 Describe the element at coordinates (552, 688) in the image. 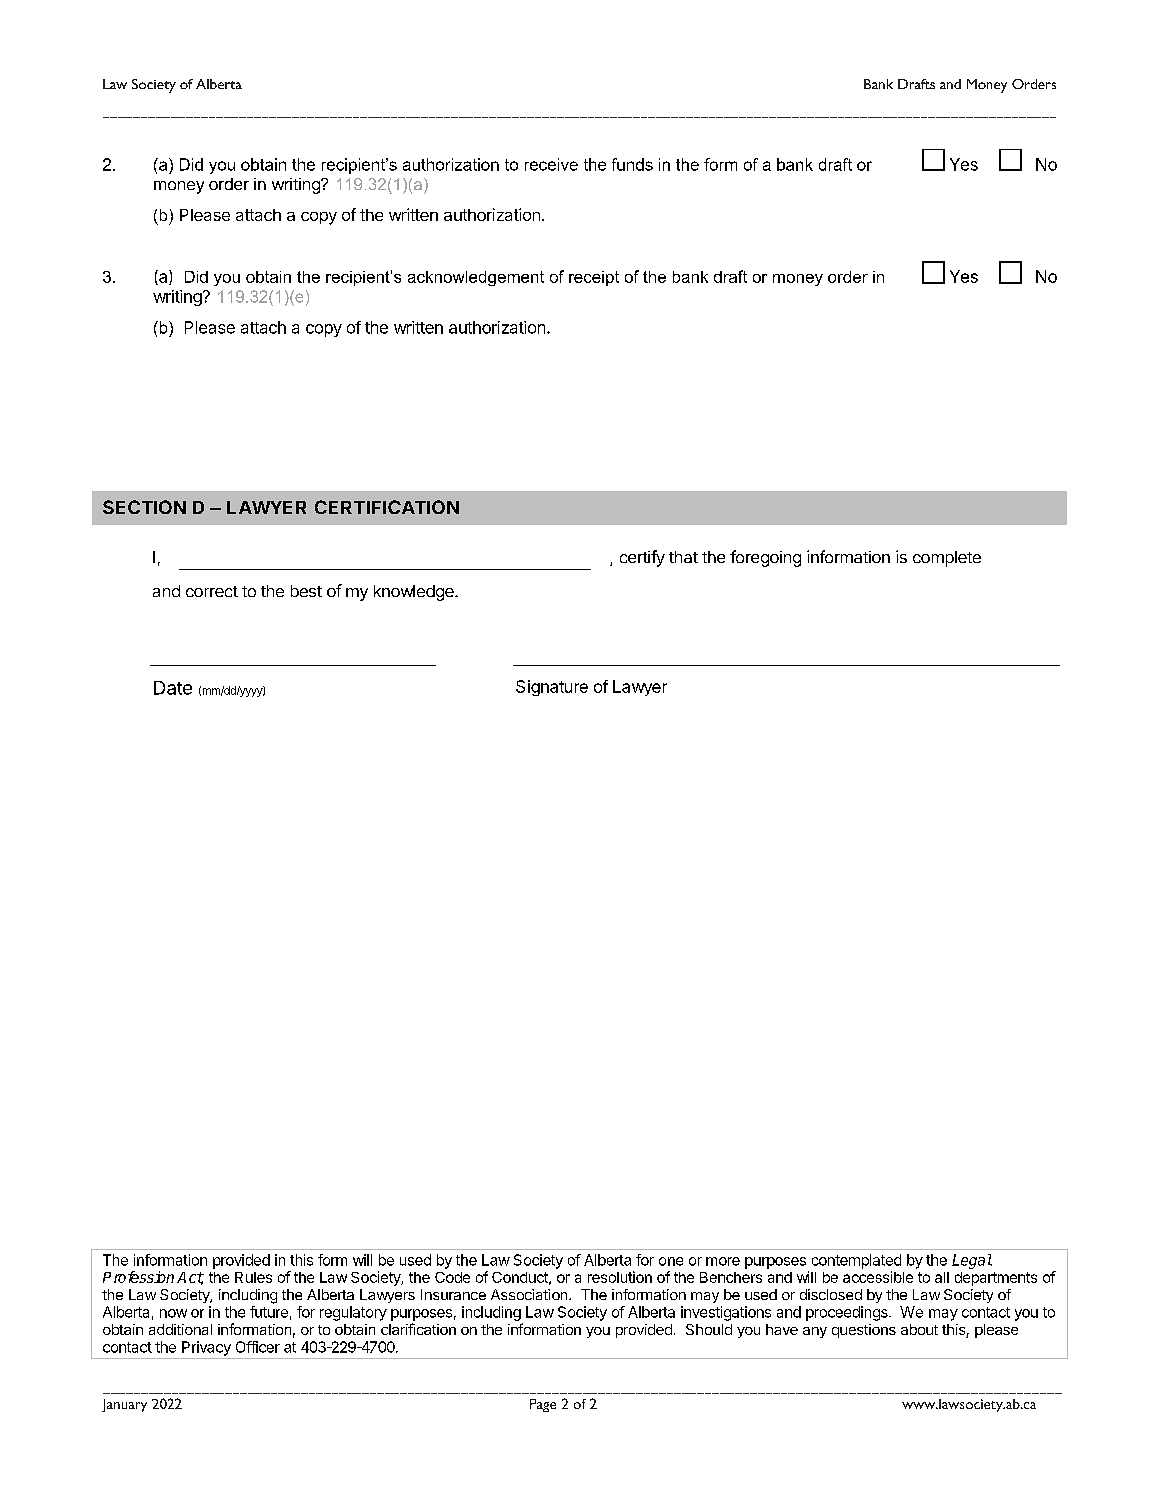

I see `Signature` at that location.
